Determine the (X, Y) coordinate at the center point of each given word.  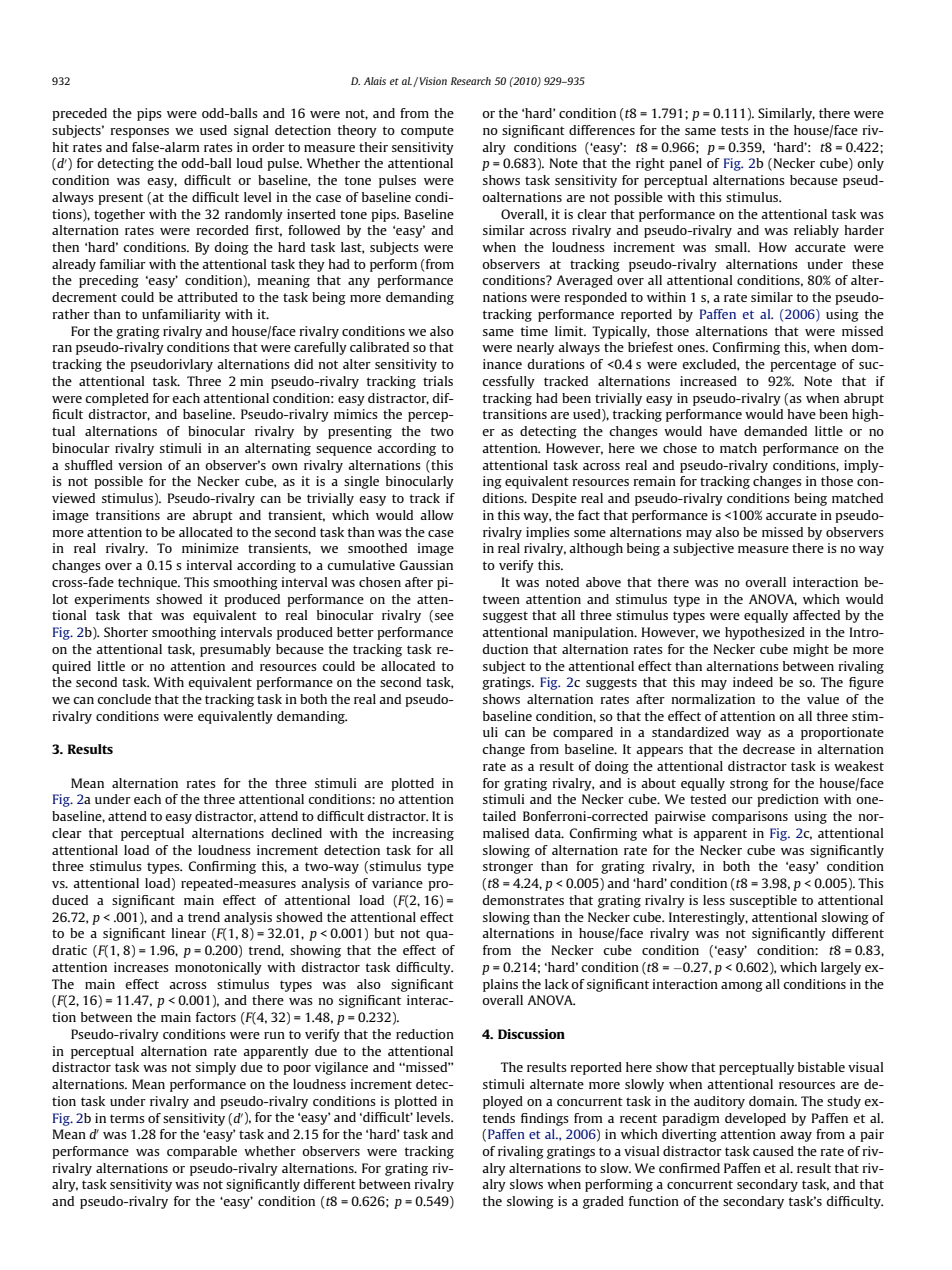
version (140, 465)
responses (139, 133)
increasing (423, 834)
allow (437, 515)
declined (296, 833)
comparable (202, 1152)
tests (735, 130)
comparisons (750, 817)
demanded (775, 431)
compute (427, 132)
